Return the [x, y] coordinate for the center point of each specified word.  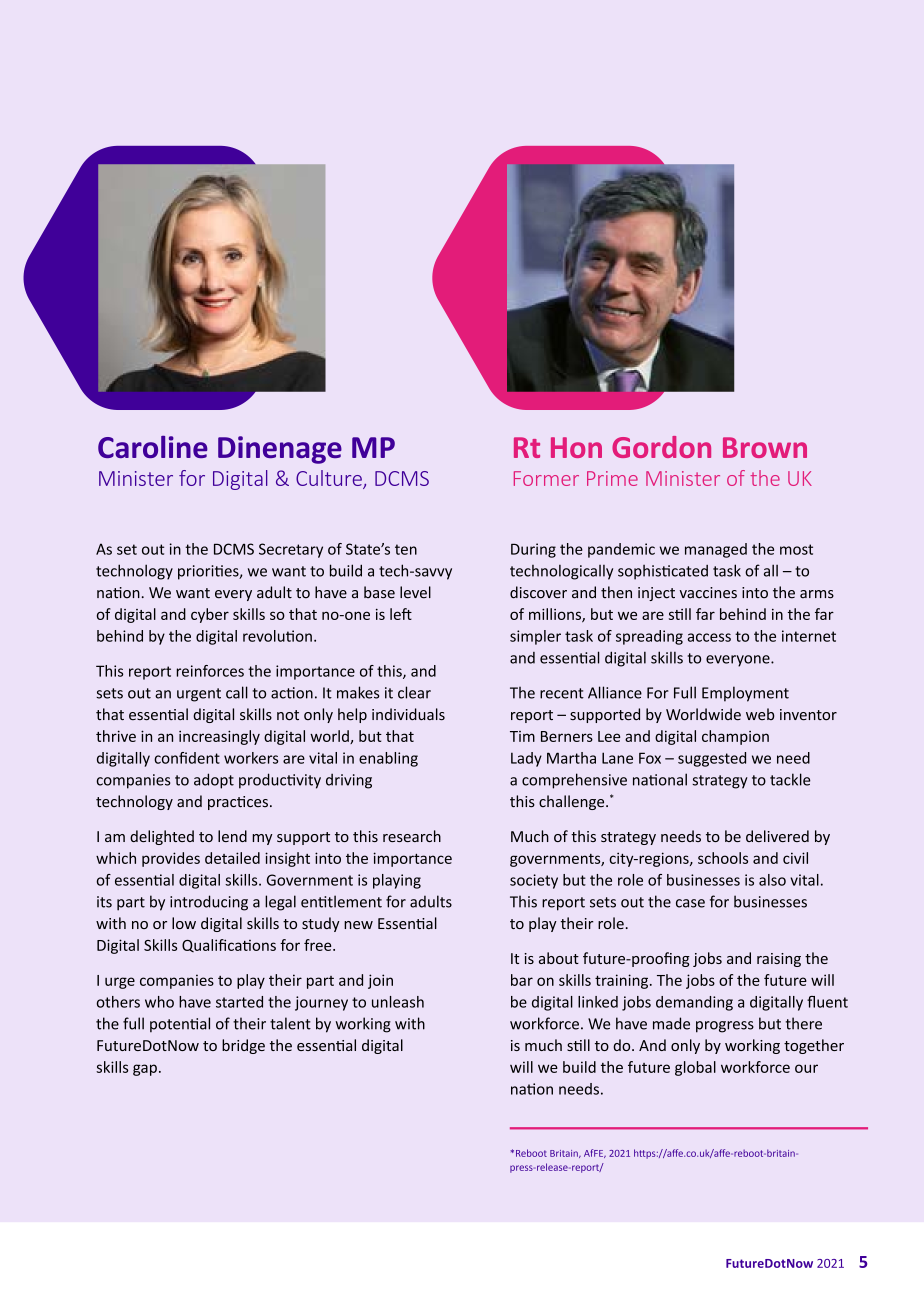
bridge [243, 1046]
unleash [398, 1002]
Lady [526, 759]
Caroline [153, 447]
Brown [765, 447]
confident [187, 758]
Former [546, 478]
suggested [712, 759]
